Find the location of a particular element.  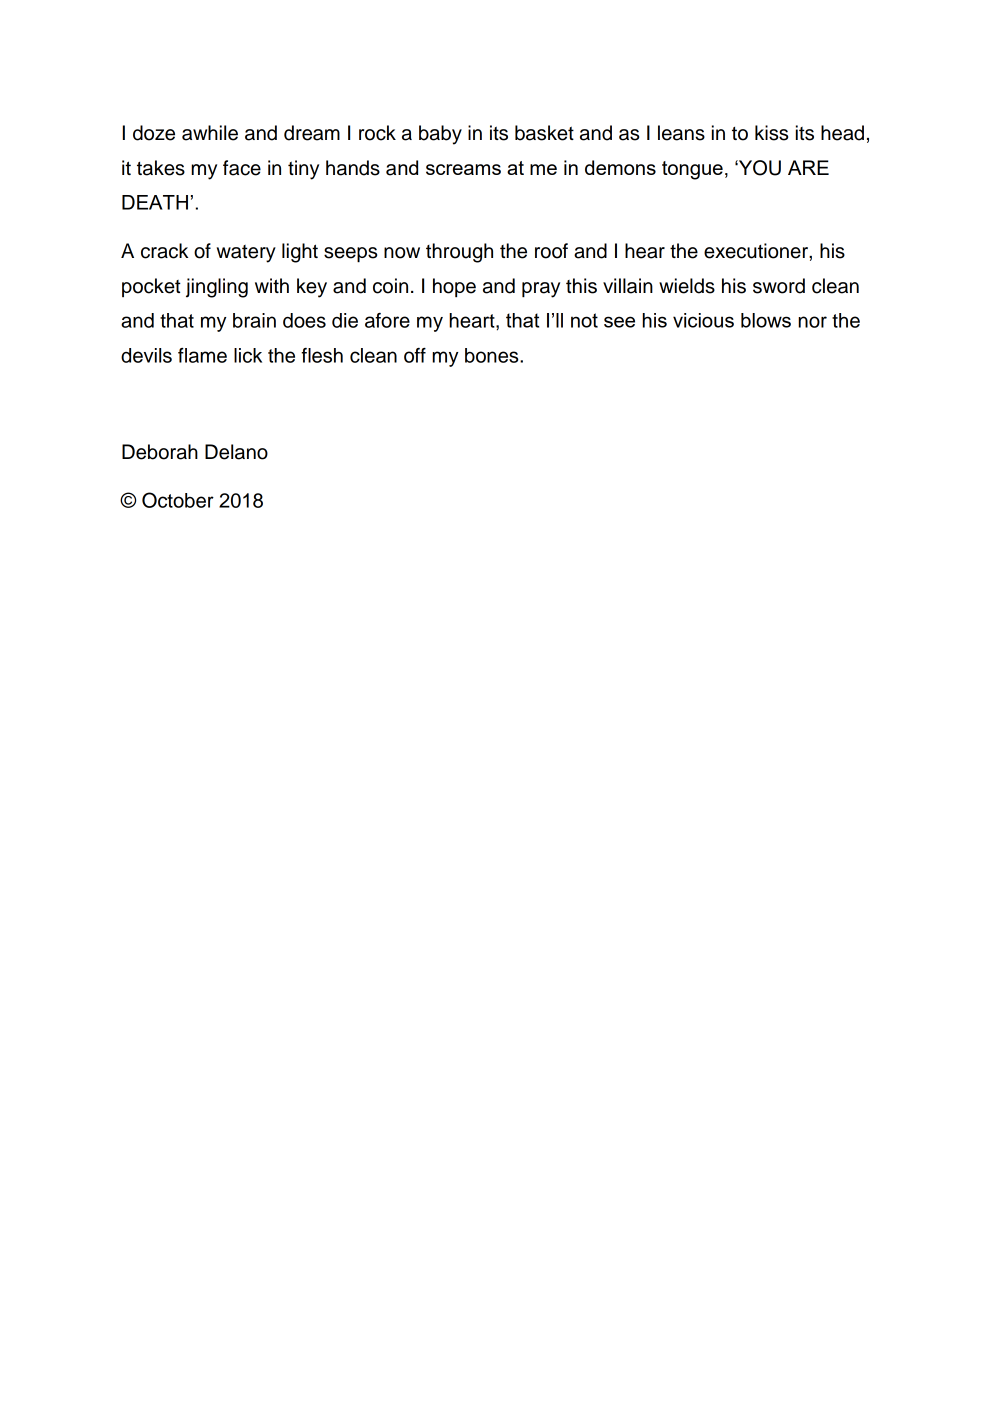

kiss is located at coordinates (771, 133).
